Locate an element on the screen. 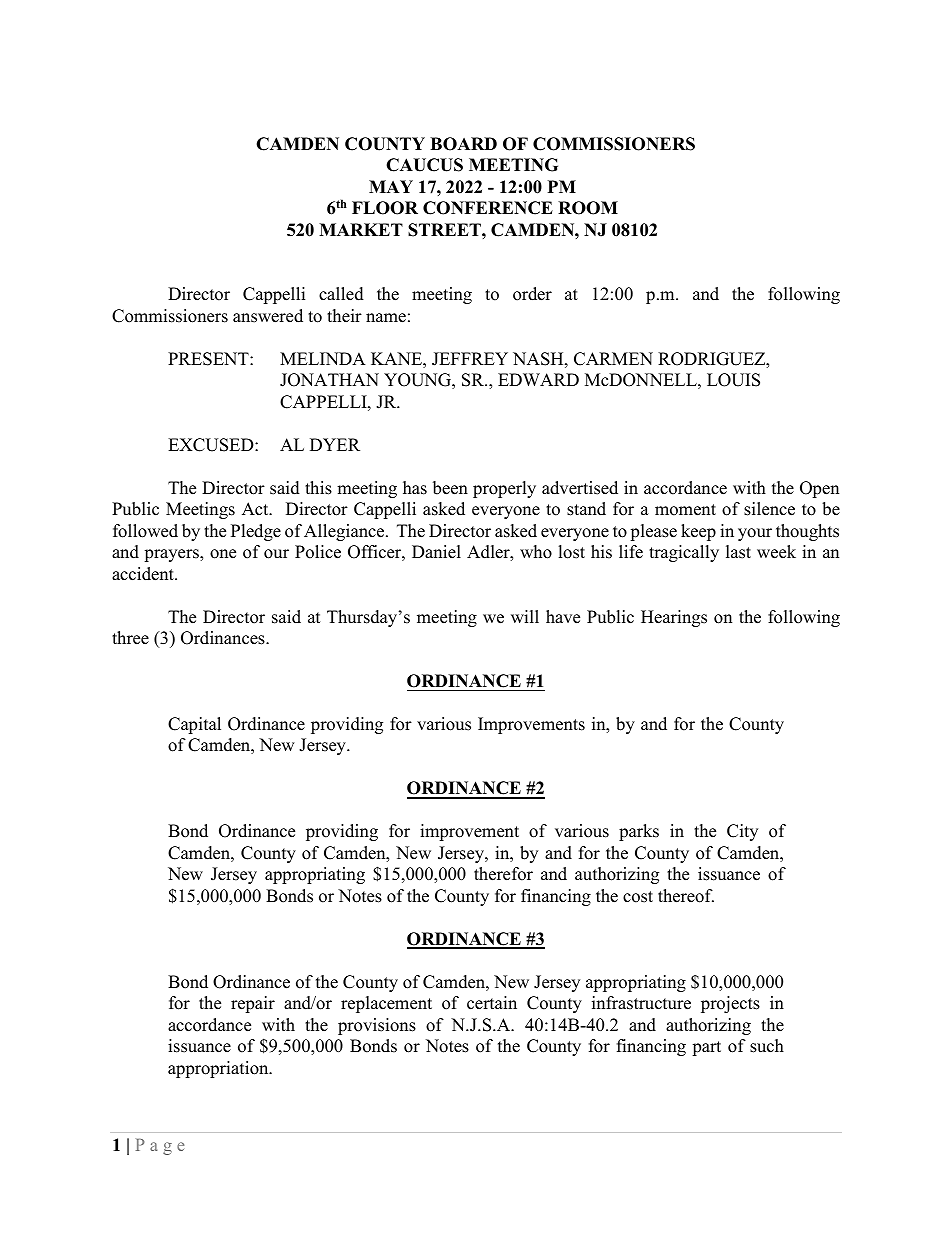 The width and height of the screenshot is (952, 1233). Daniel is located at coordinates (436, 552).
